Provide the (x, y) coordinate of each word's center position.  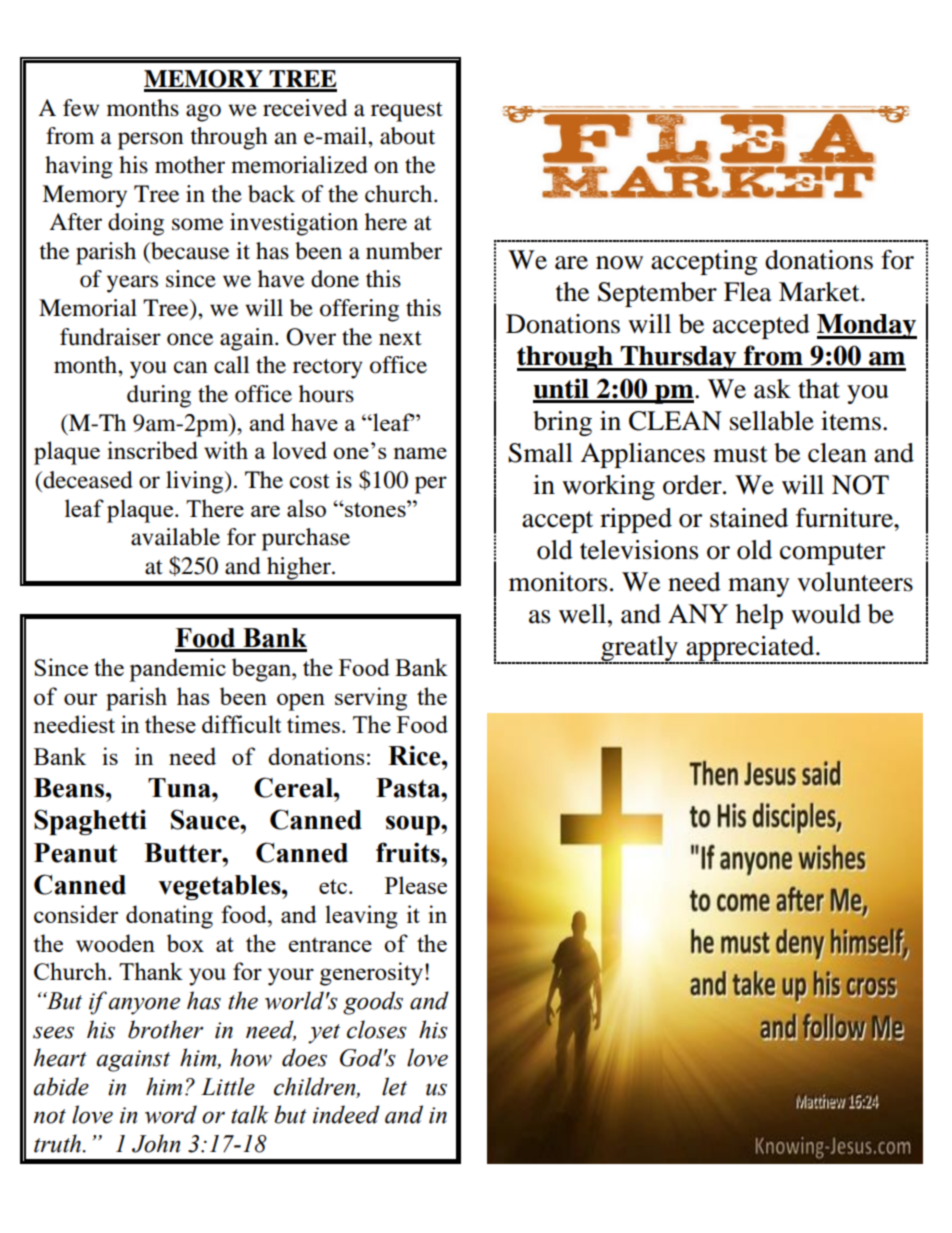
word (171, 1114)
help (759, 616)
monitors (558, 582)
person (151, 141)
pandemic (177, 670)
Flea (748, 292)
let (394, 1086)
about (407, 136)
